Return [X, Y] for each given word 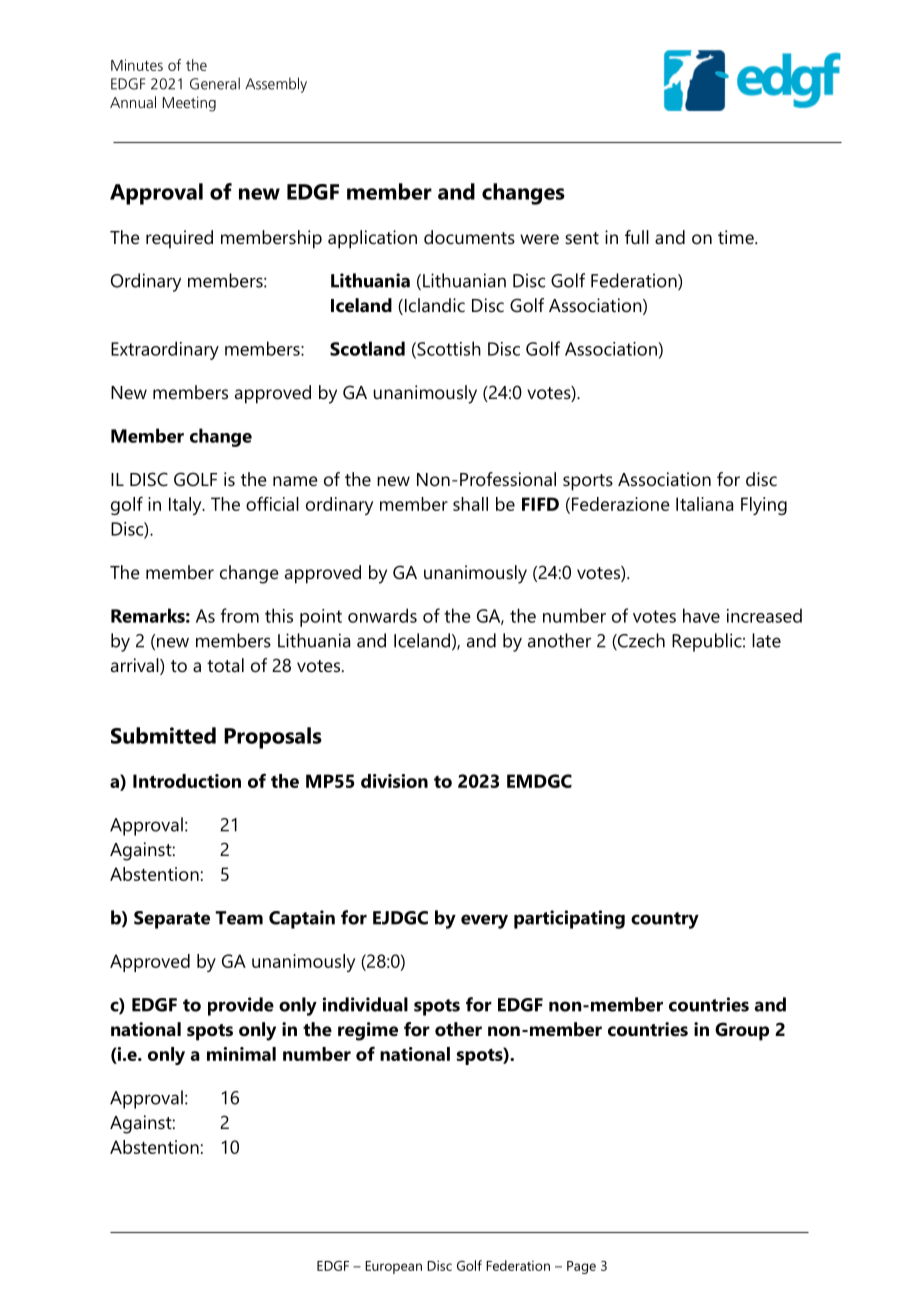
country [665, 920]
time [737, 237]
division [394, 781]
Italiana [704, 504]
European [393, 1267]
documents [469, 237]
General [215, 83]
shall [470, 504]
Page [581, 1267]
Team [239, 918]
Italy [186, 506]
